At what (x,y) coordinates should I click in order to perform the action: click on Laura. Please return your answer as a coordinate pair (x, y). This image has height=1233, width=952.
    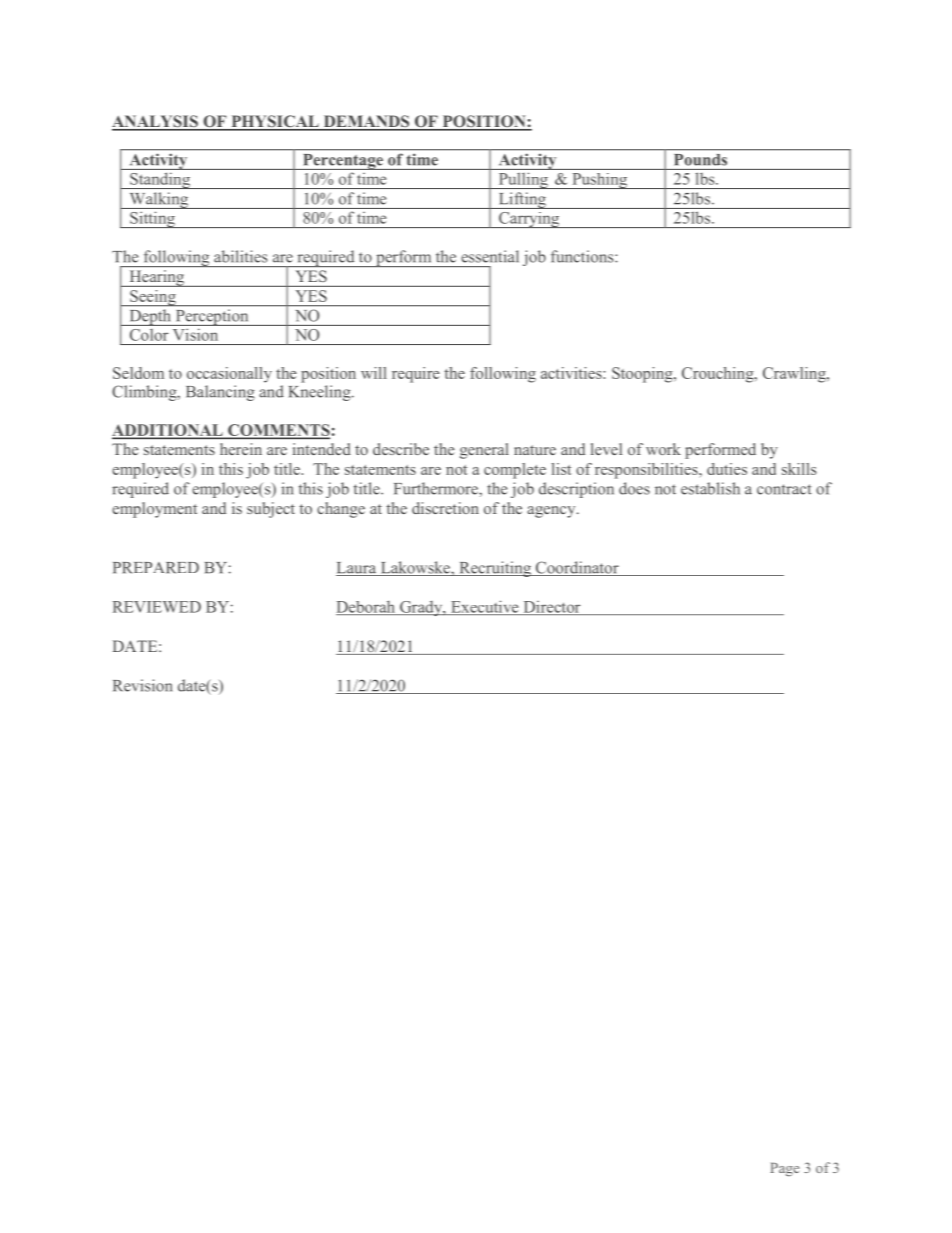
    Looking at the image, I should click on (357, 569).
